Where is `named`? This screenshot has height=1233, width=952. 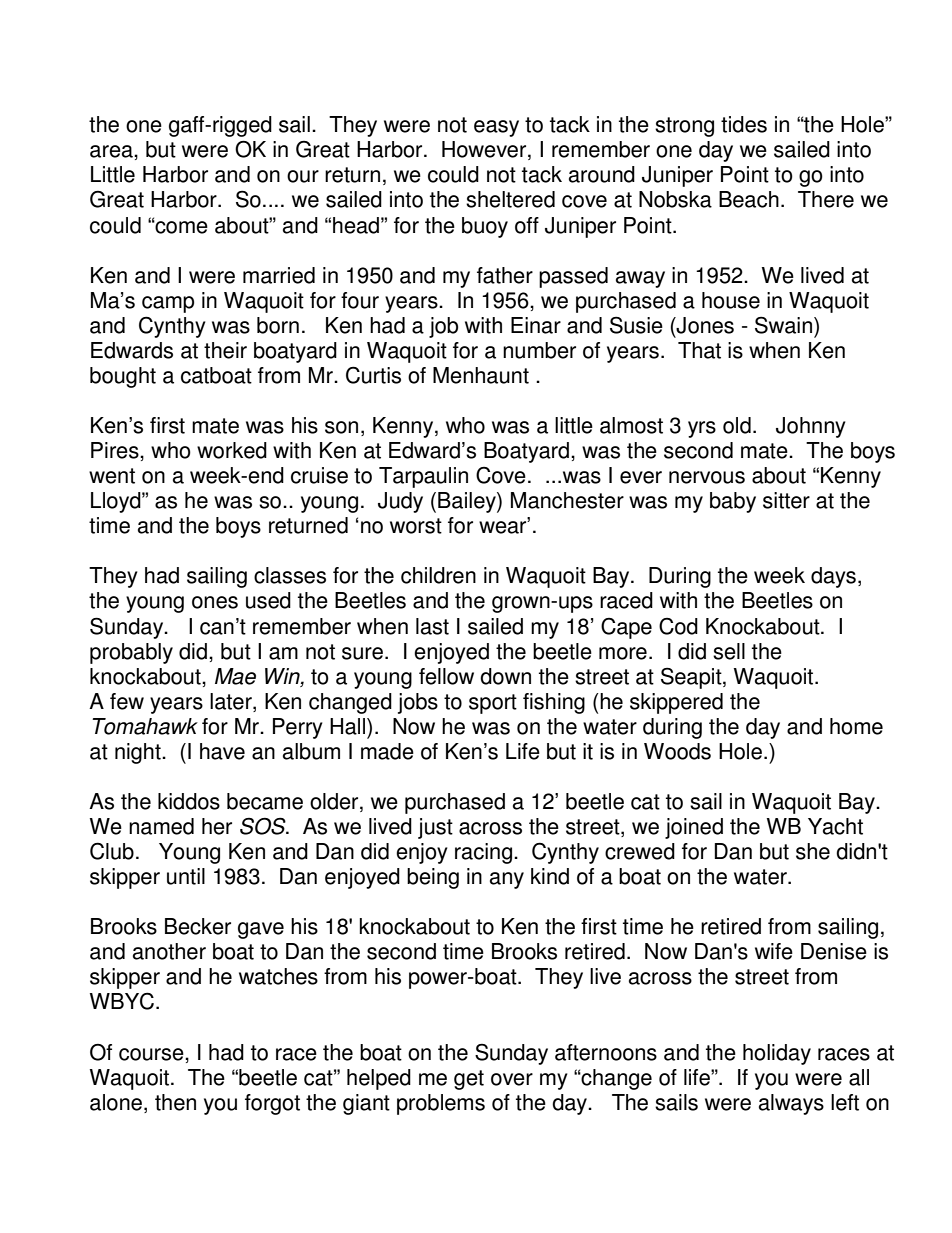 named is located at coordinates (161, 826).
